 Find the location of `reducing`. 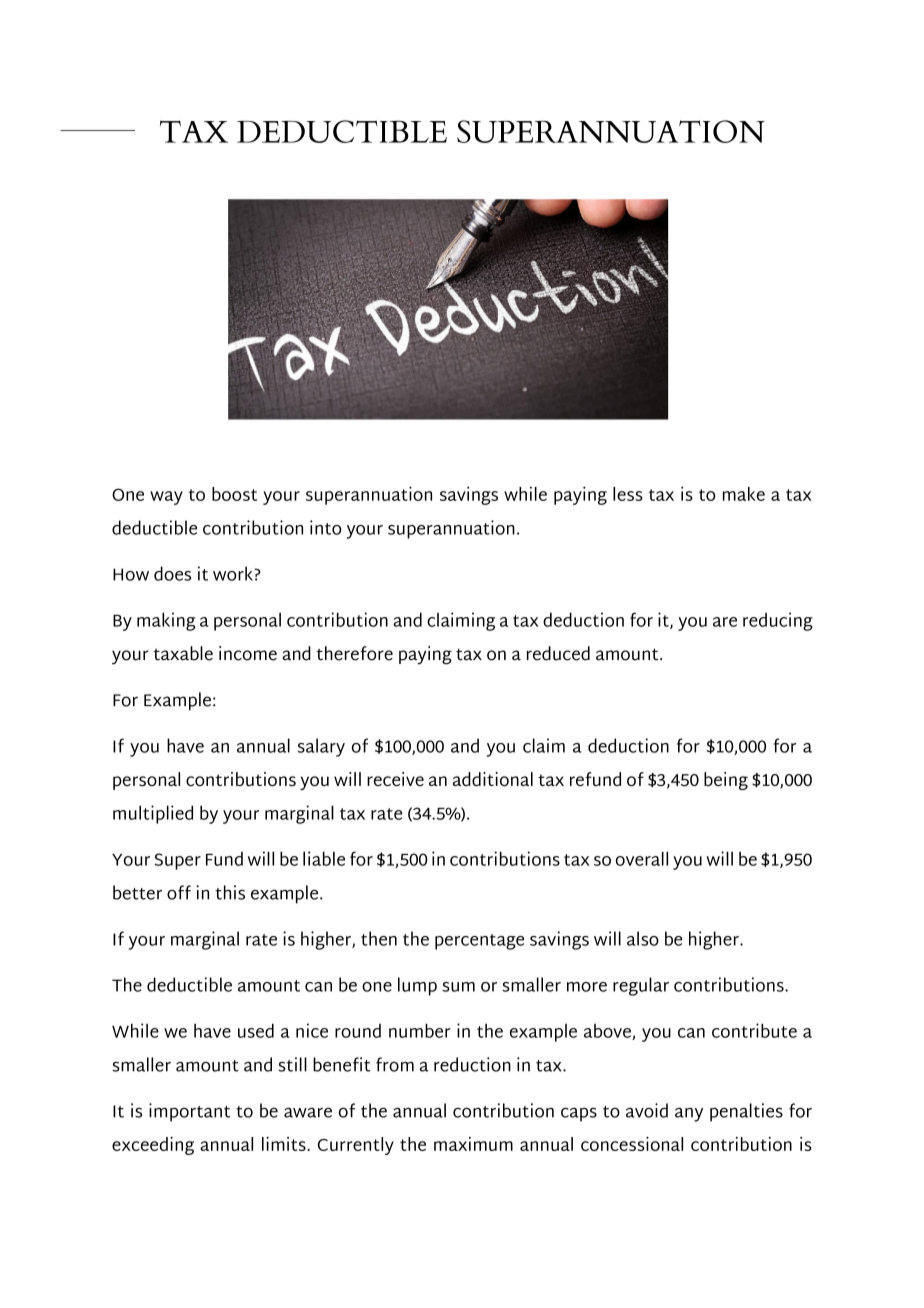

reducing is located at coordinates (778, 621).
